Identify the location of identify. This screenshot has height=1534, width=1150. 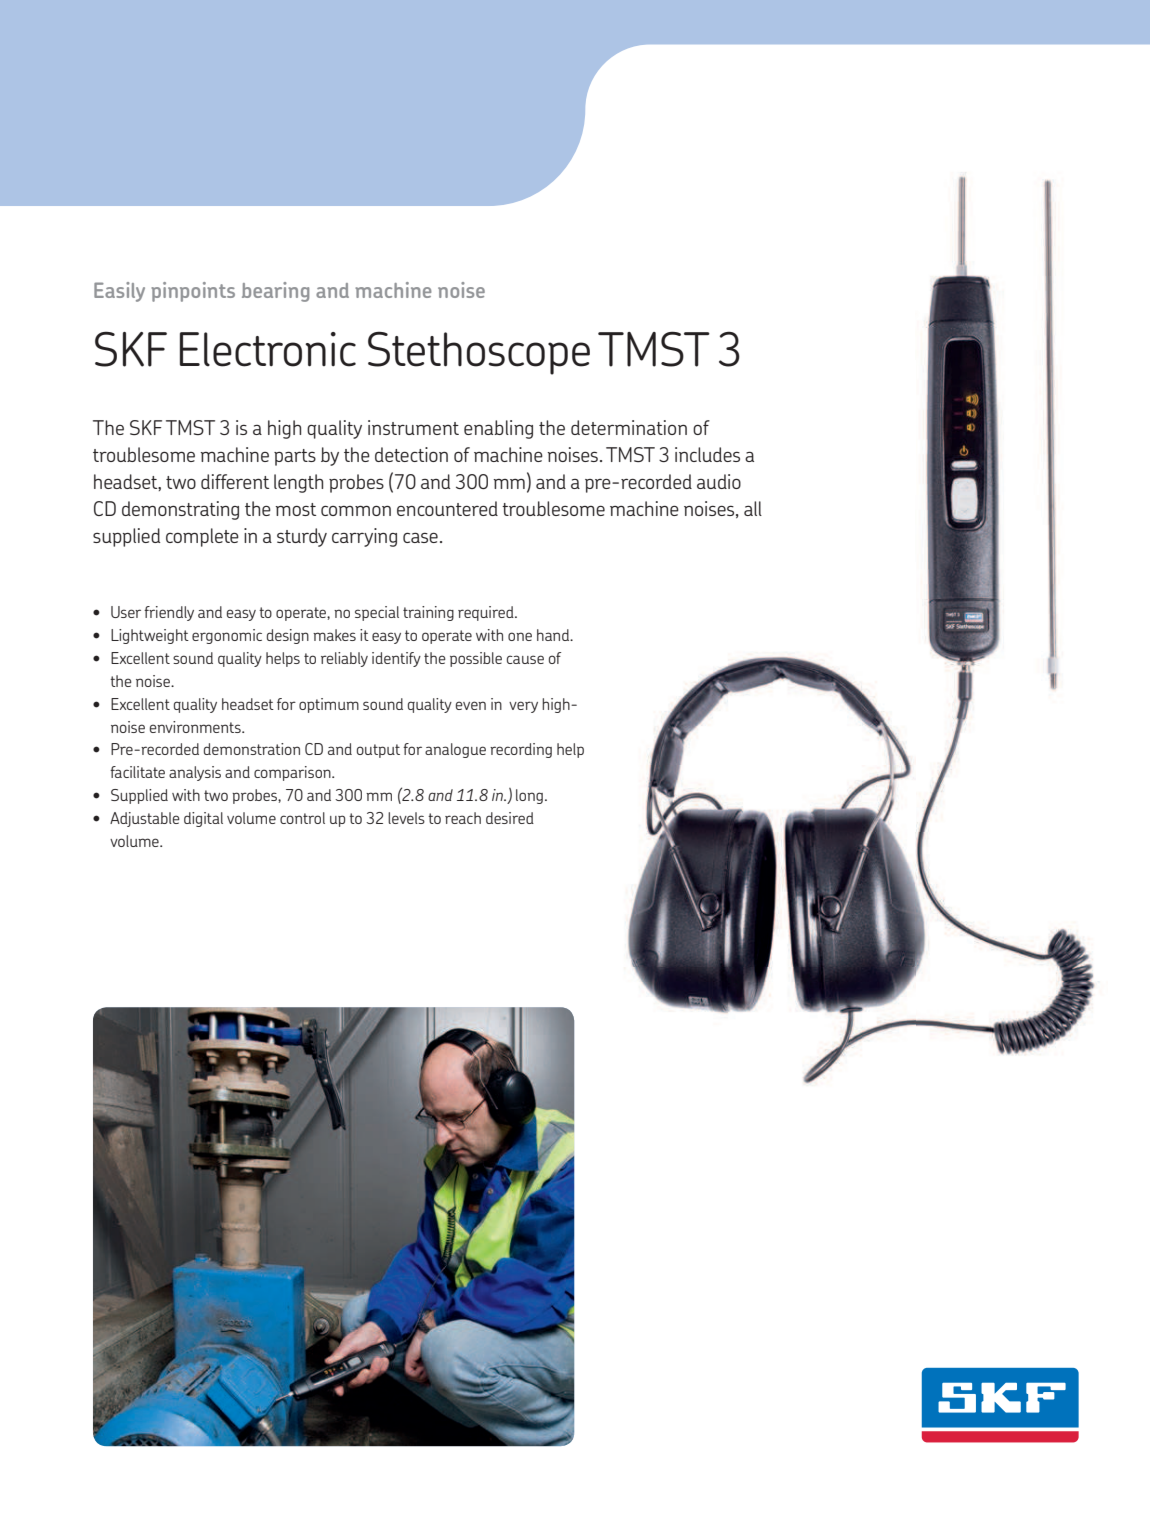
(396, 659).
